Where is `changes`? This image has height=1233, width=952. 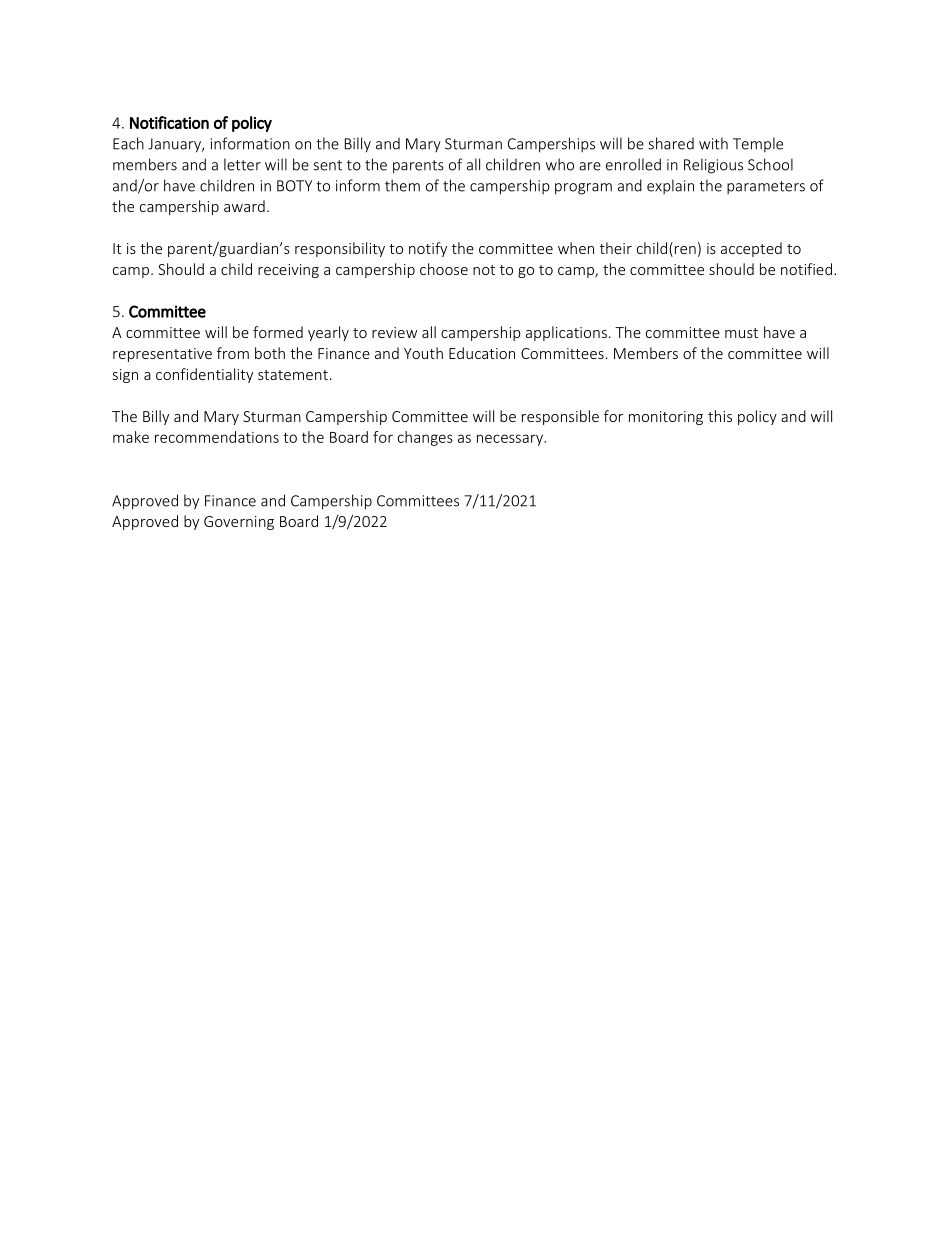
changes is located at coordinates (425, 438).
